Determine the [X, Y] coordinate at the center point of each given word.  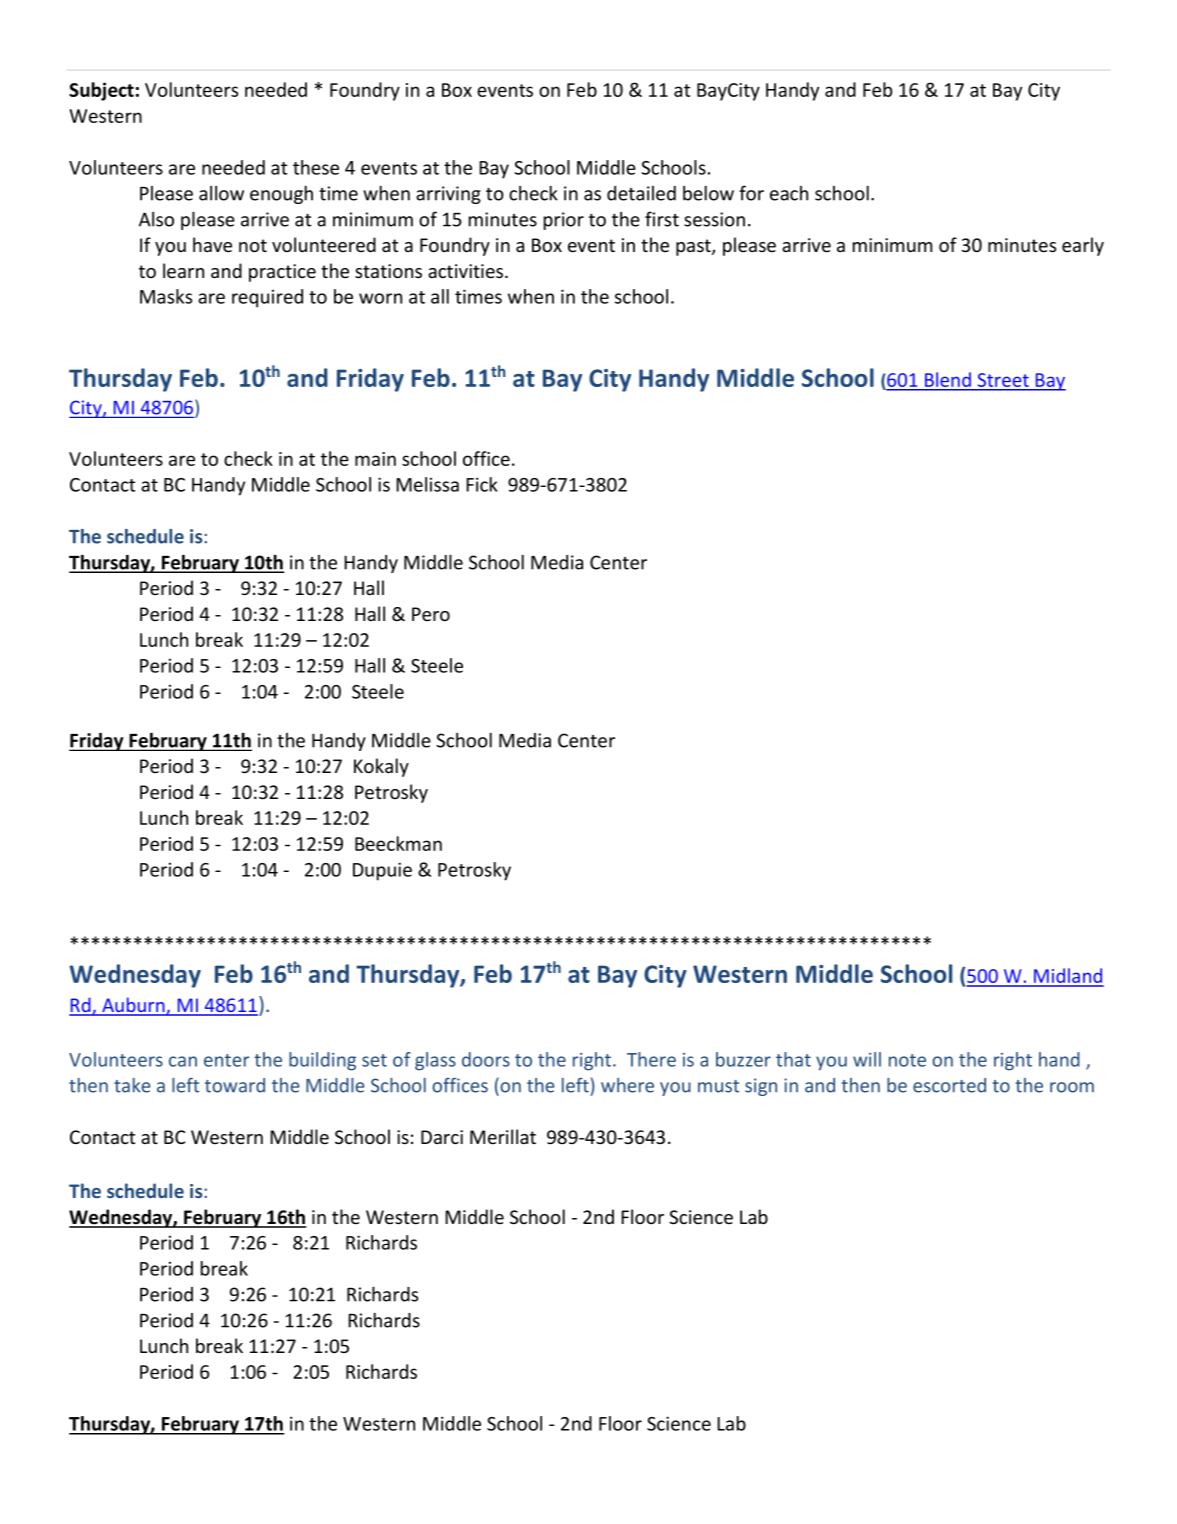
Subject [101, 91]
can [183, 1061]
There [651, 1059]
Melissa [427, 484]
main [375, 459]
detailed [641, 193]
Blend [948, 379]
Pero [431, 614]
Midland [1068, 977]
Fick [482, 484]
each [789, 193]
